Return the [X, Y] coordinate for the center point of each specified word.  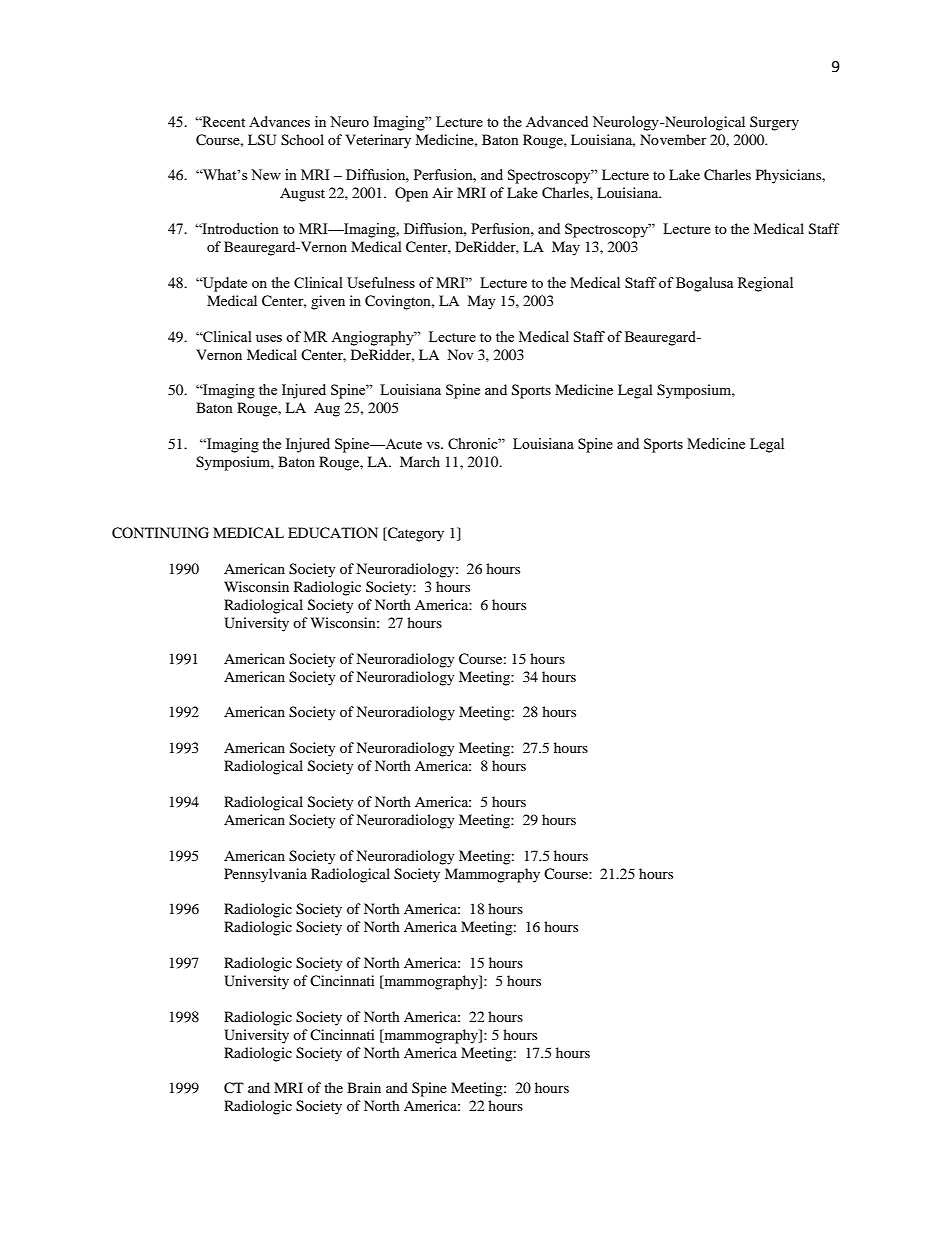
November [673, 139]
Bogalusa [704, 284]
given [328, 302]
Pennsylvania [265, 875]
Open [411, 194]
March [420, 461]
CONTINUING [160, 533]
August [302, 194]
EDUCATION [333, 533]
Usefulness [381, 282]
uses [269, 338]
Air [442, 192]
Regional [765, 284]
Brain [364, 1087]
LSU [262, 140]
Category [415, 534]
